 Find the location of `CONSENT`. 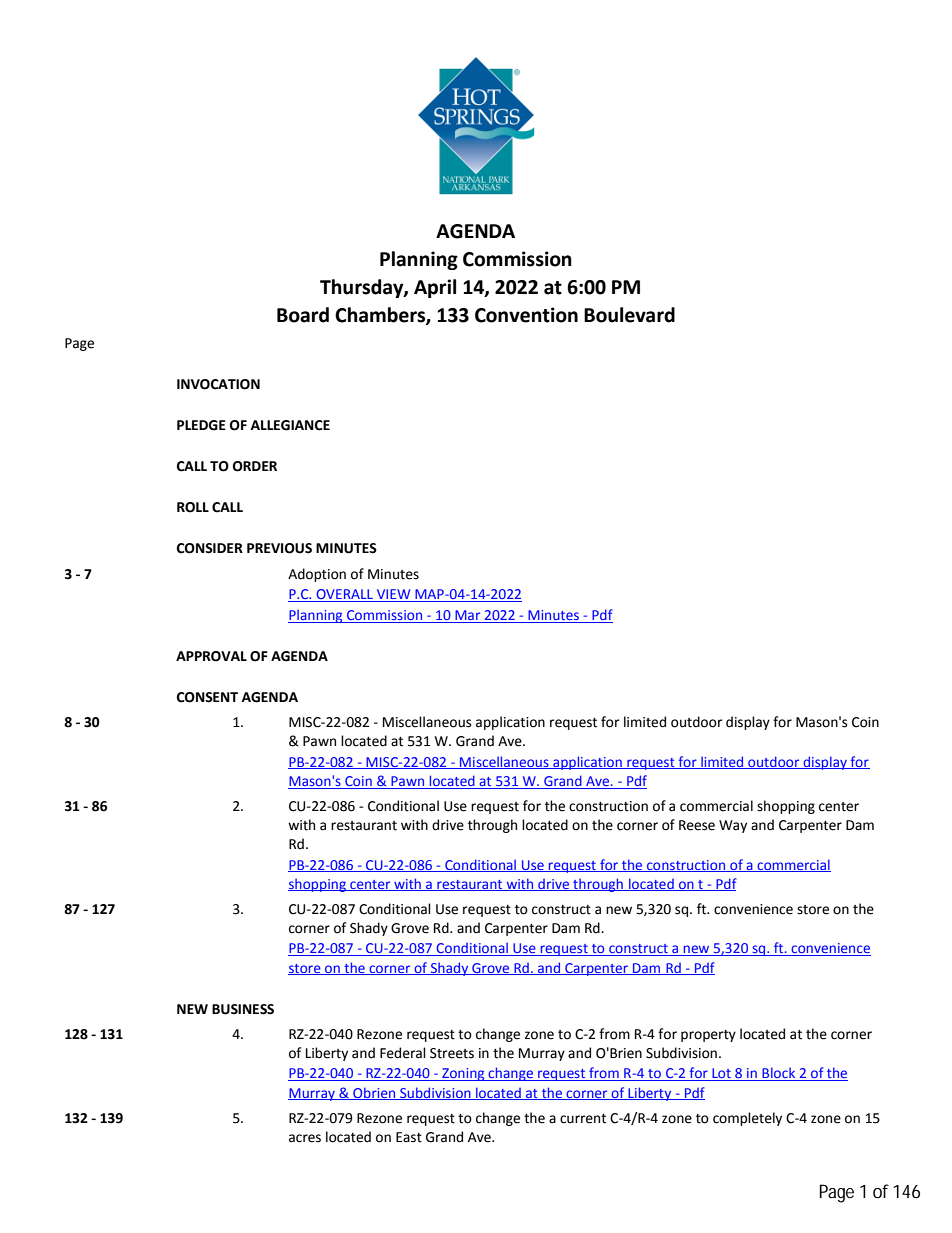

CONSENT is located at coordinates (207, 697).
